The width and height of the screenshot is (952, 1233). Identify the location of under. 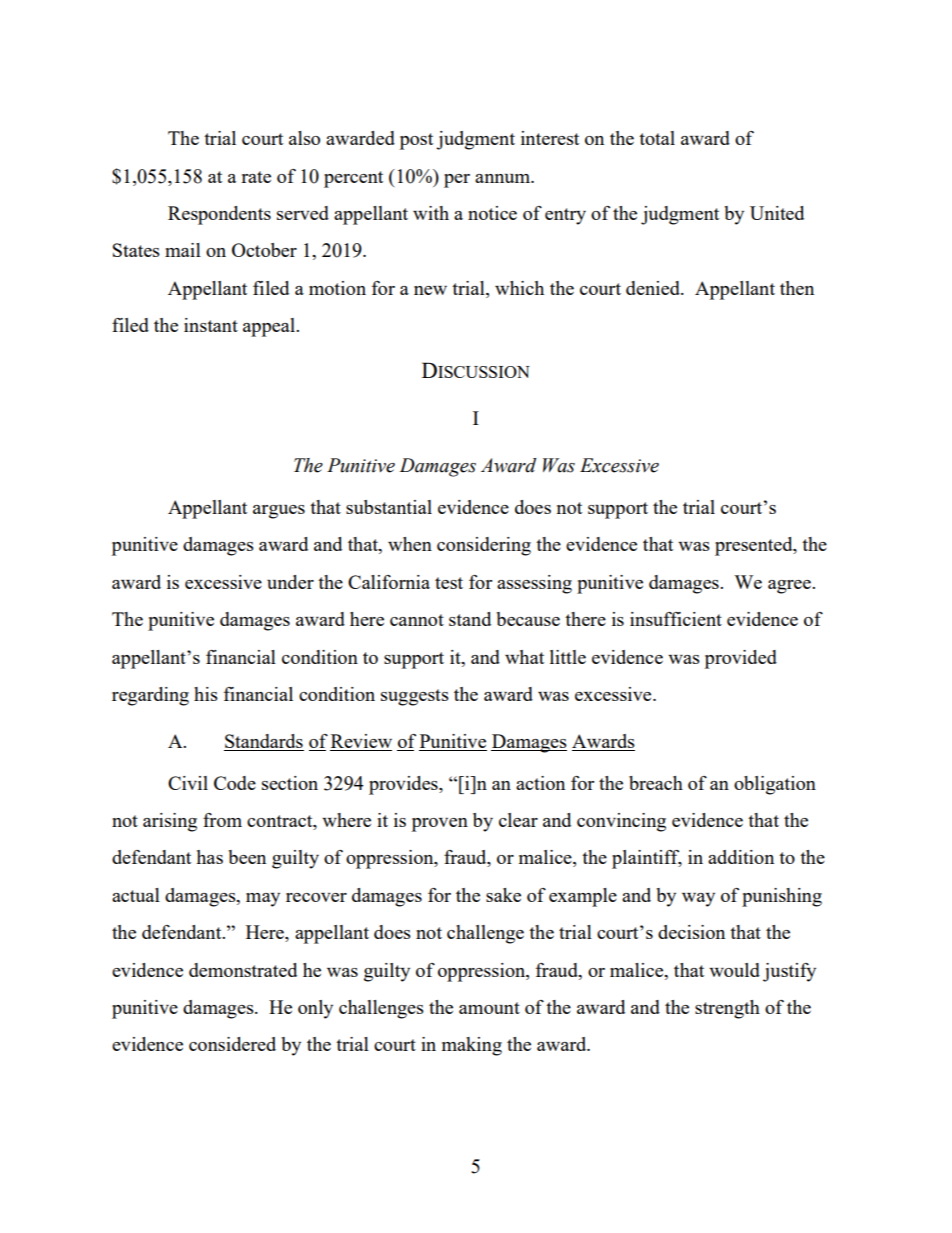
(290, 582).
